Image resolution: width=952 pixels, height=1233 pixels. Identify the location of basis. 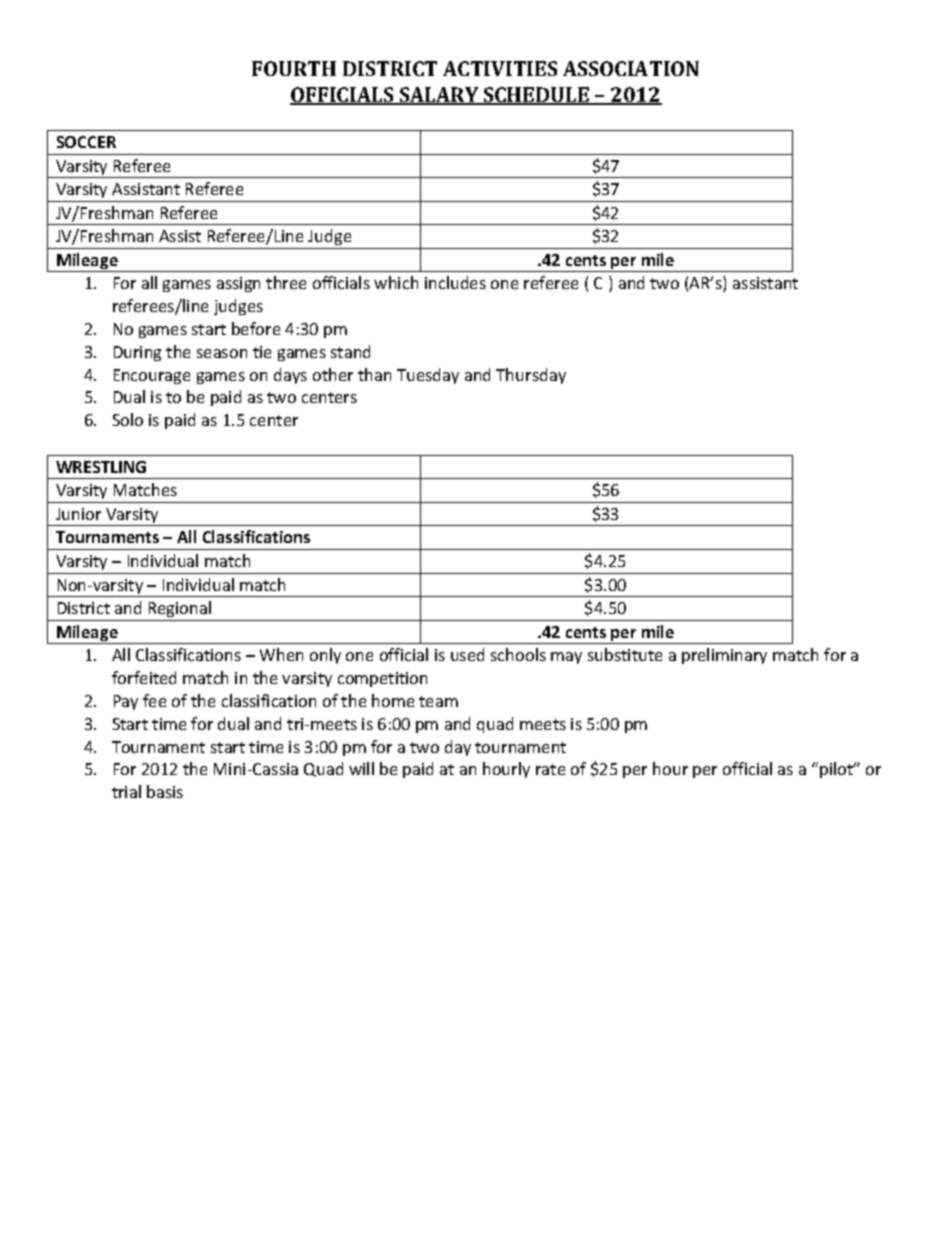
(165, 791).
